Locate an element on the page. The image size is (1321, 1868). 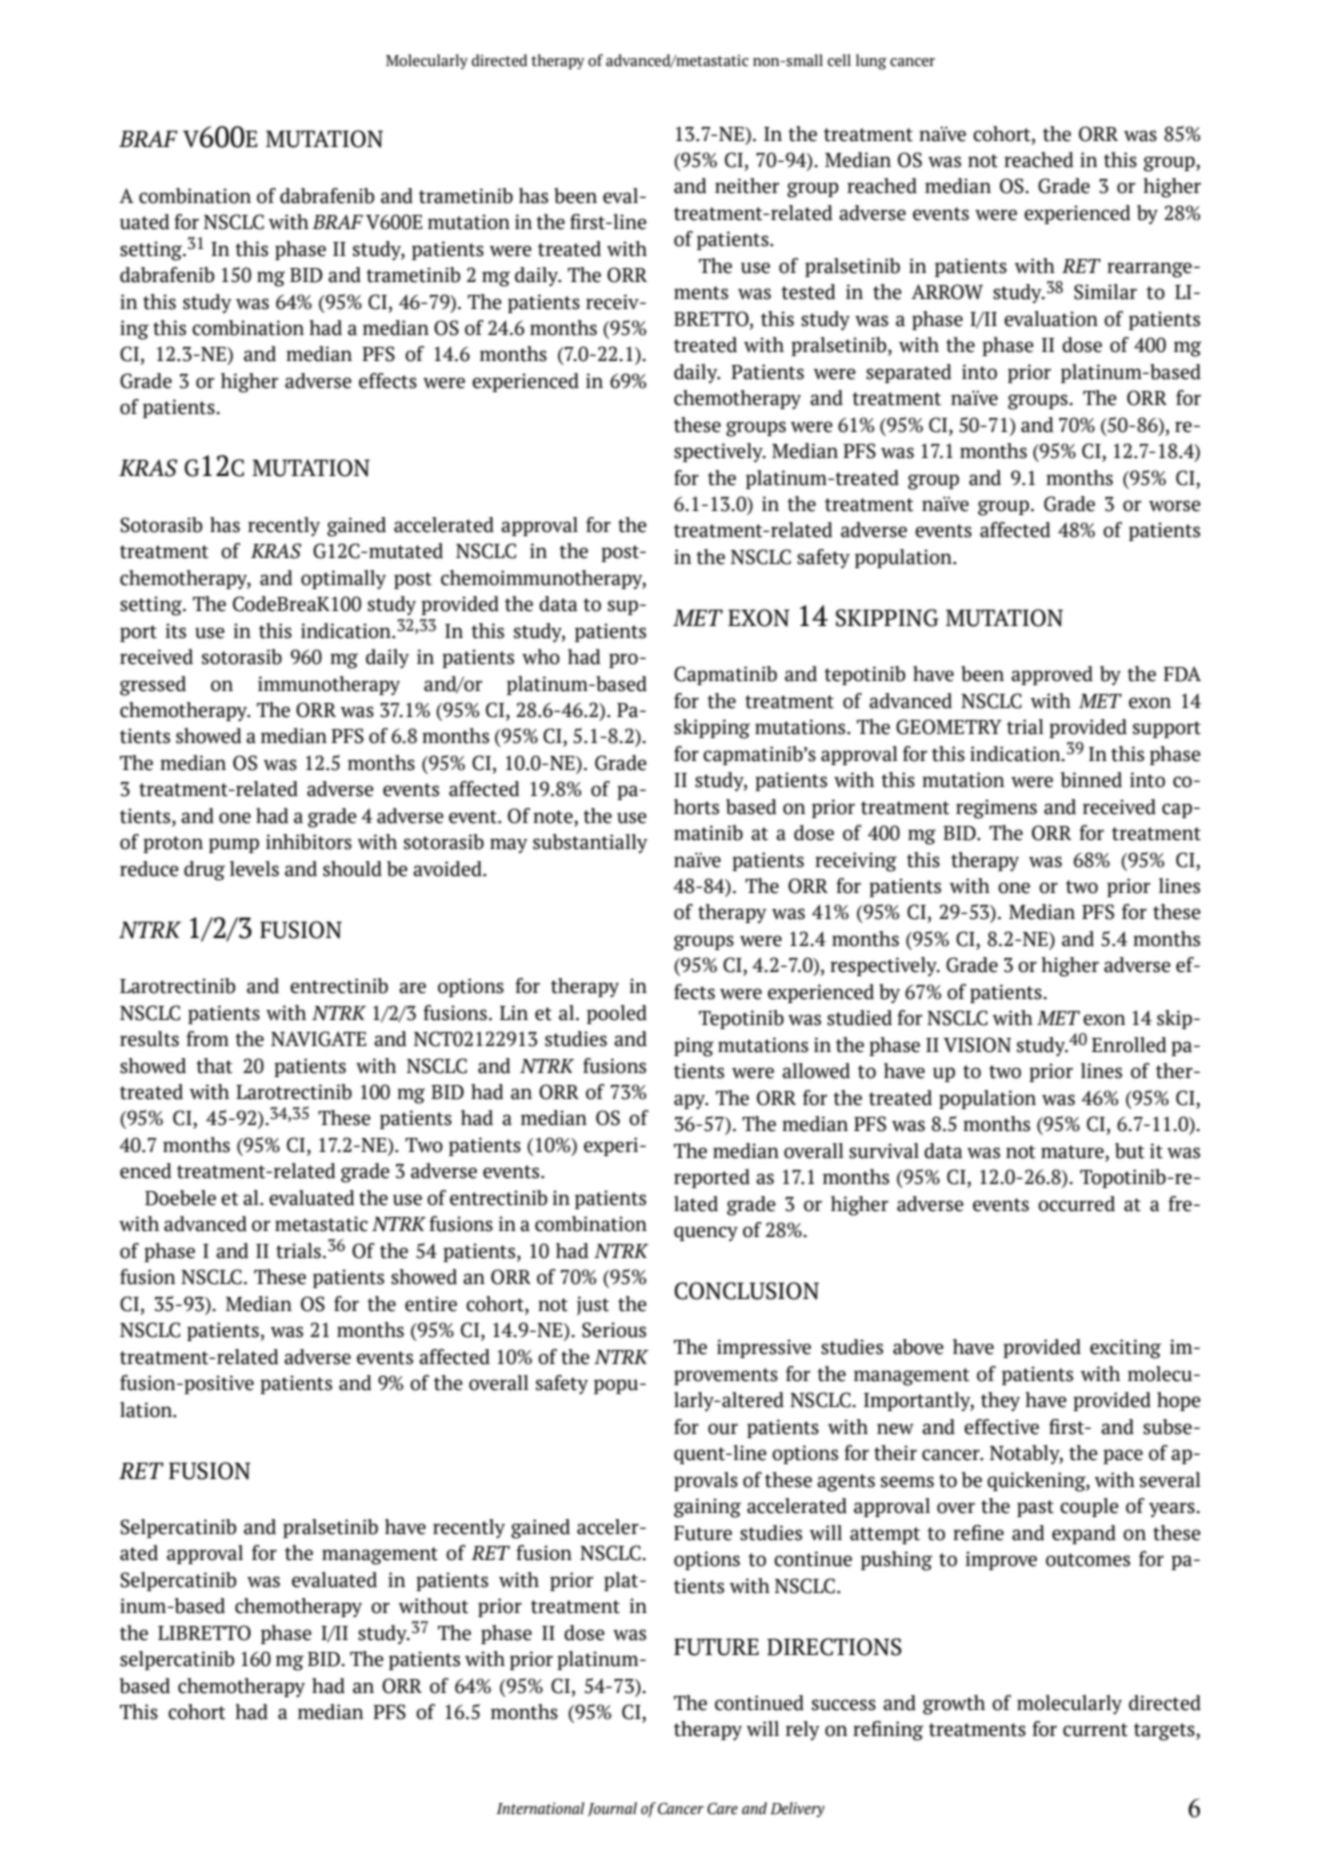
levels is located at coordinates (254, 869).
